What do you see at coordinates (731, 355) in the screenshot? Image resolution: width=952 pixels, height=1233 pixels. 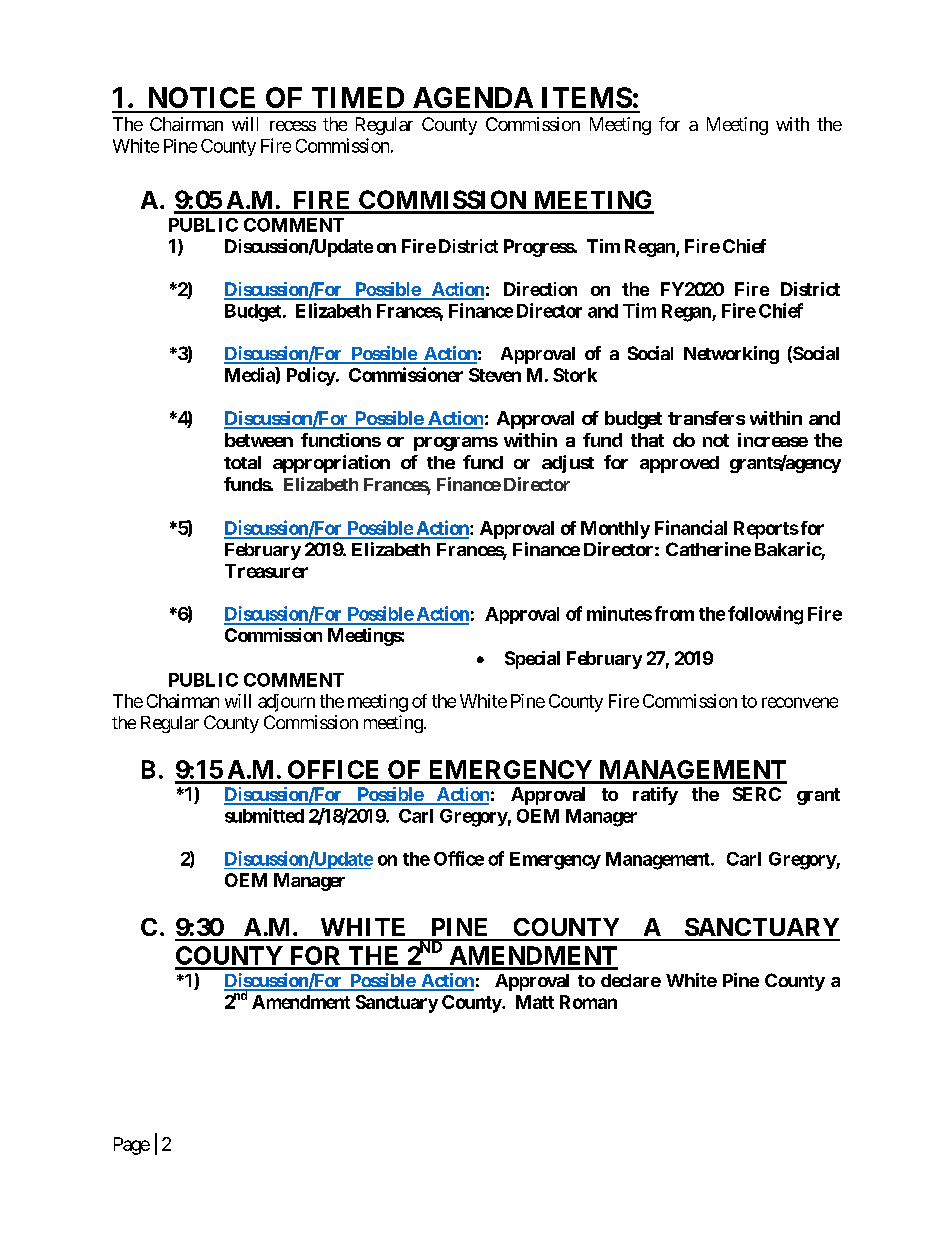 I see `Networking` at bounding box center [731, 355].
